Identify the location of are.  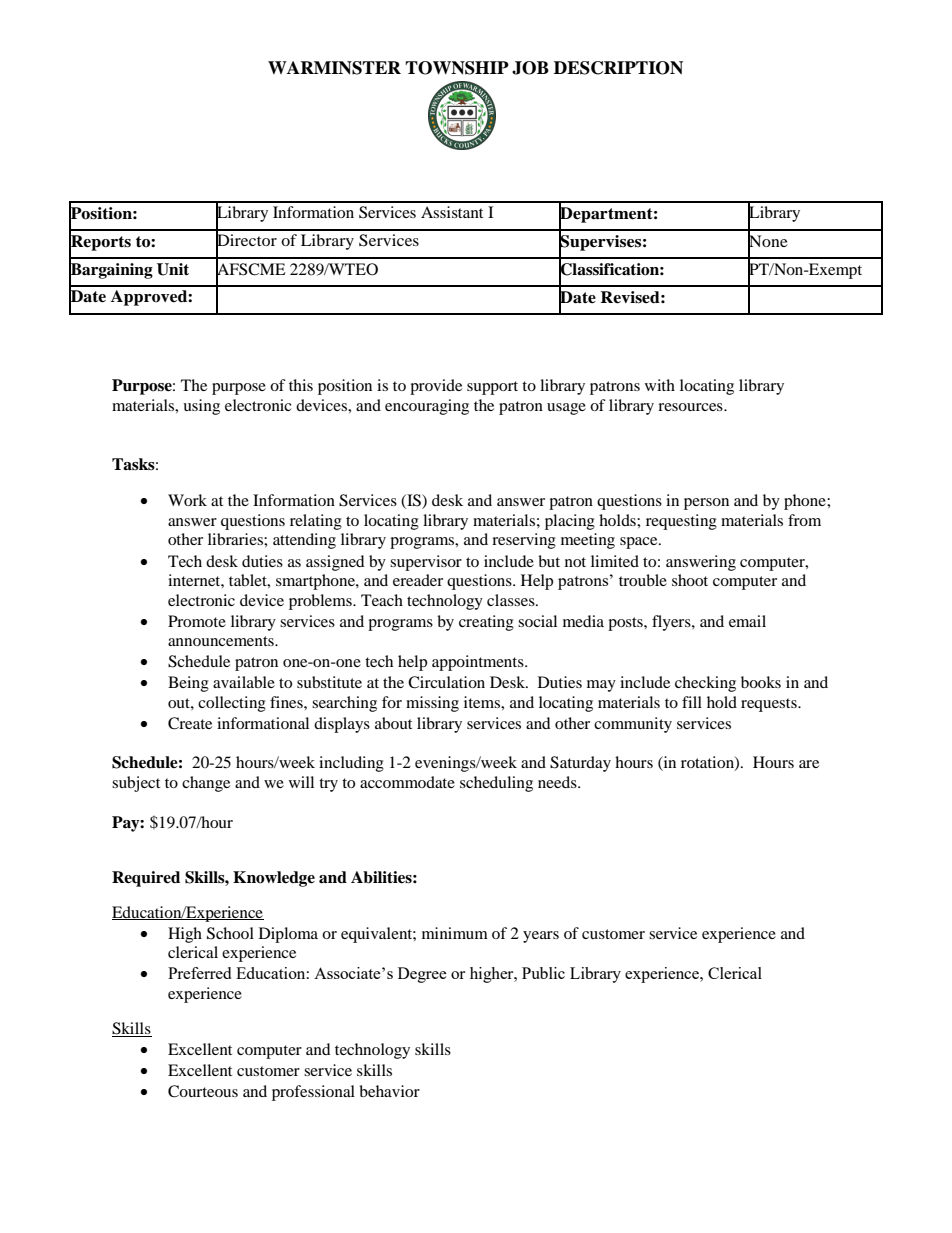
(809, 764).
